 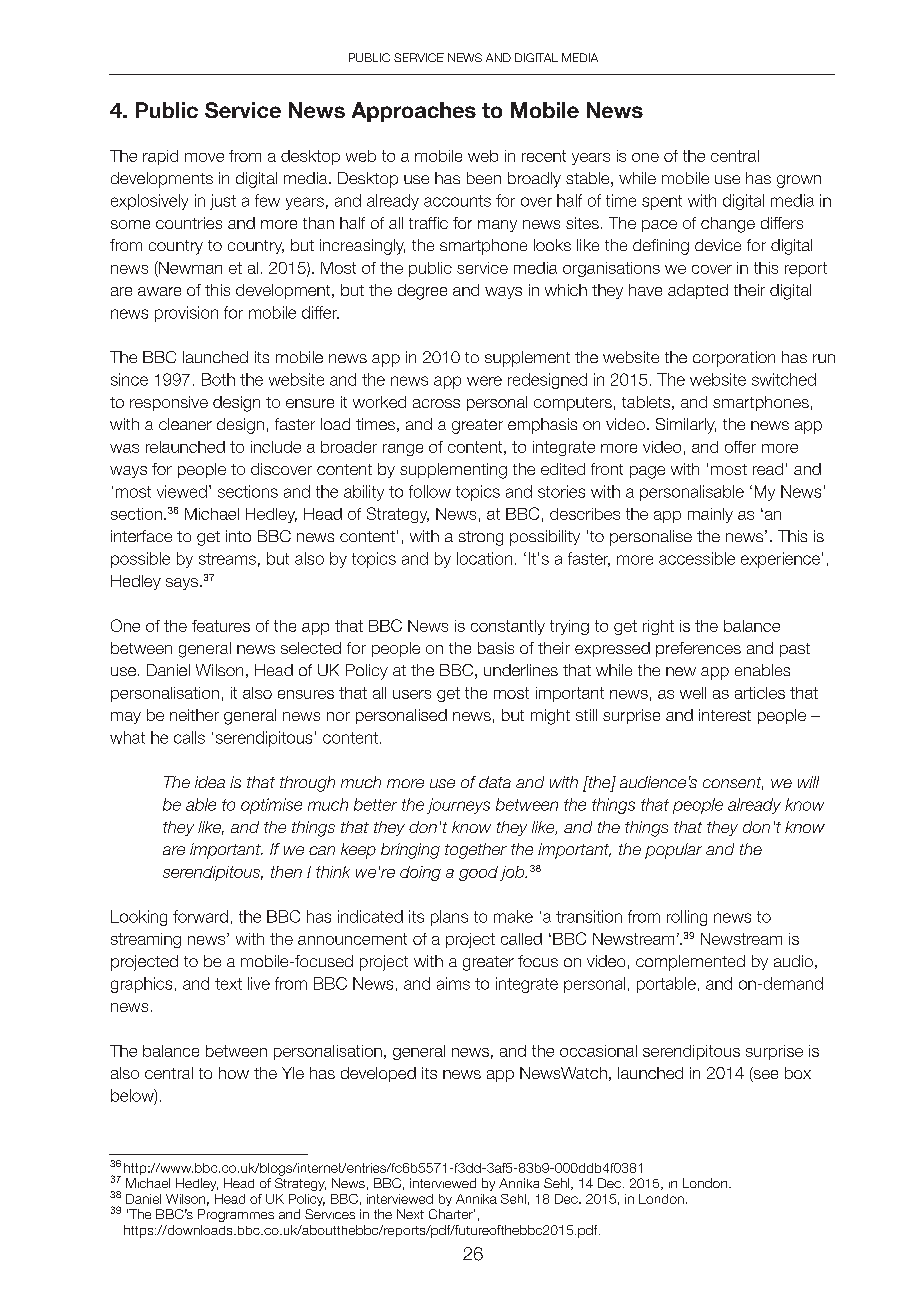 What do you see at coordinates (410, 1214) in the screenshot?
I see `Next` at bounding box center [410, 1214].
